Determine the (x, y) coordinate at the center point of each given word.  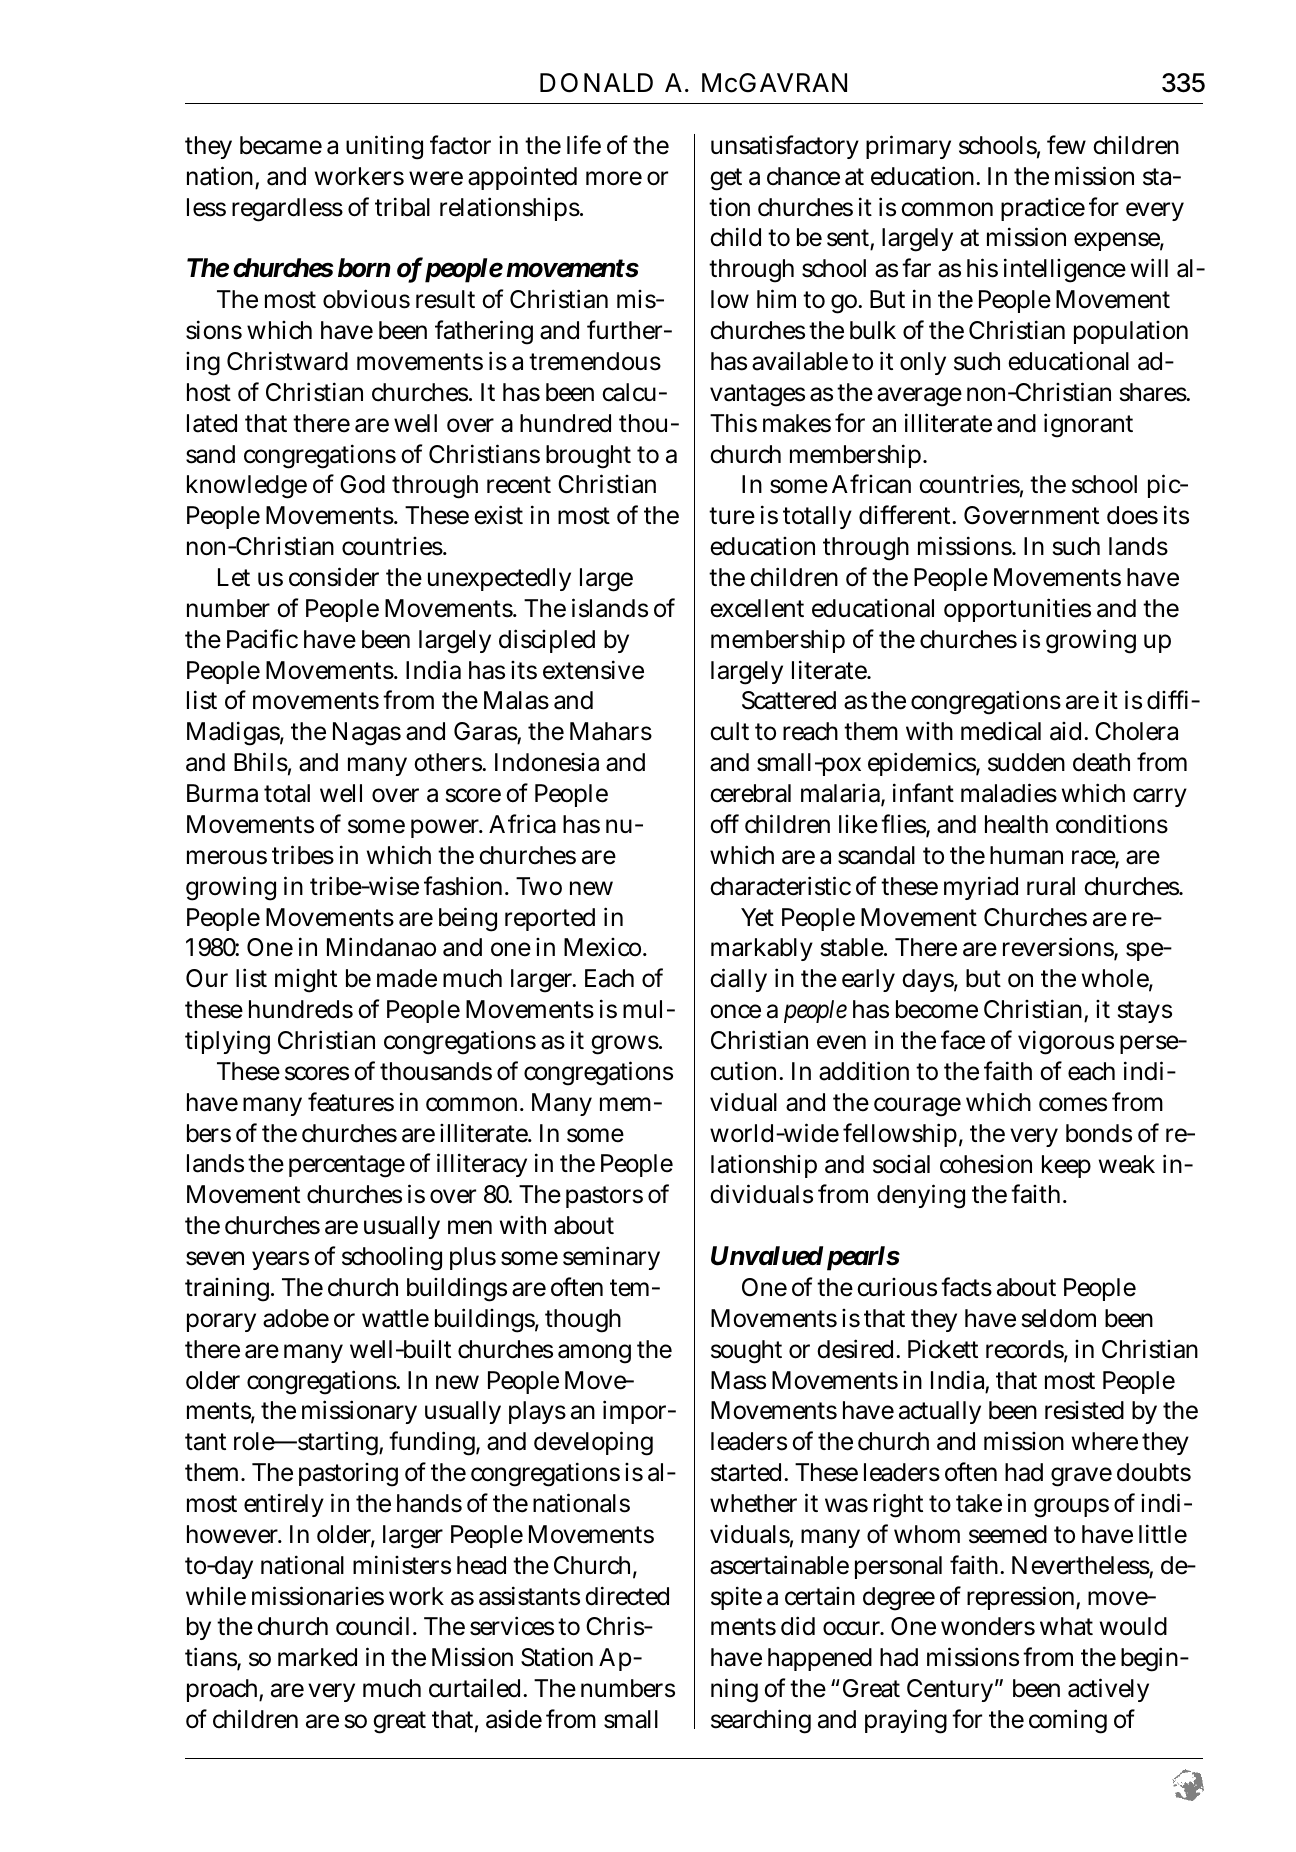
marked (317, 1657)
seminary (611, 1258)
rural (1051, 886)
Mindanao (381, 947)
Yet (757, 917)
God (362, 484)
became (281, 145)
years (280, 1260)
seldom (1059, 1318)
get (726, 179)
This (733, 423)
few (1066, 145)
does (1132, 515)
